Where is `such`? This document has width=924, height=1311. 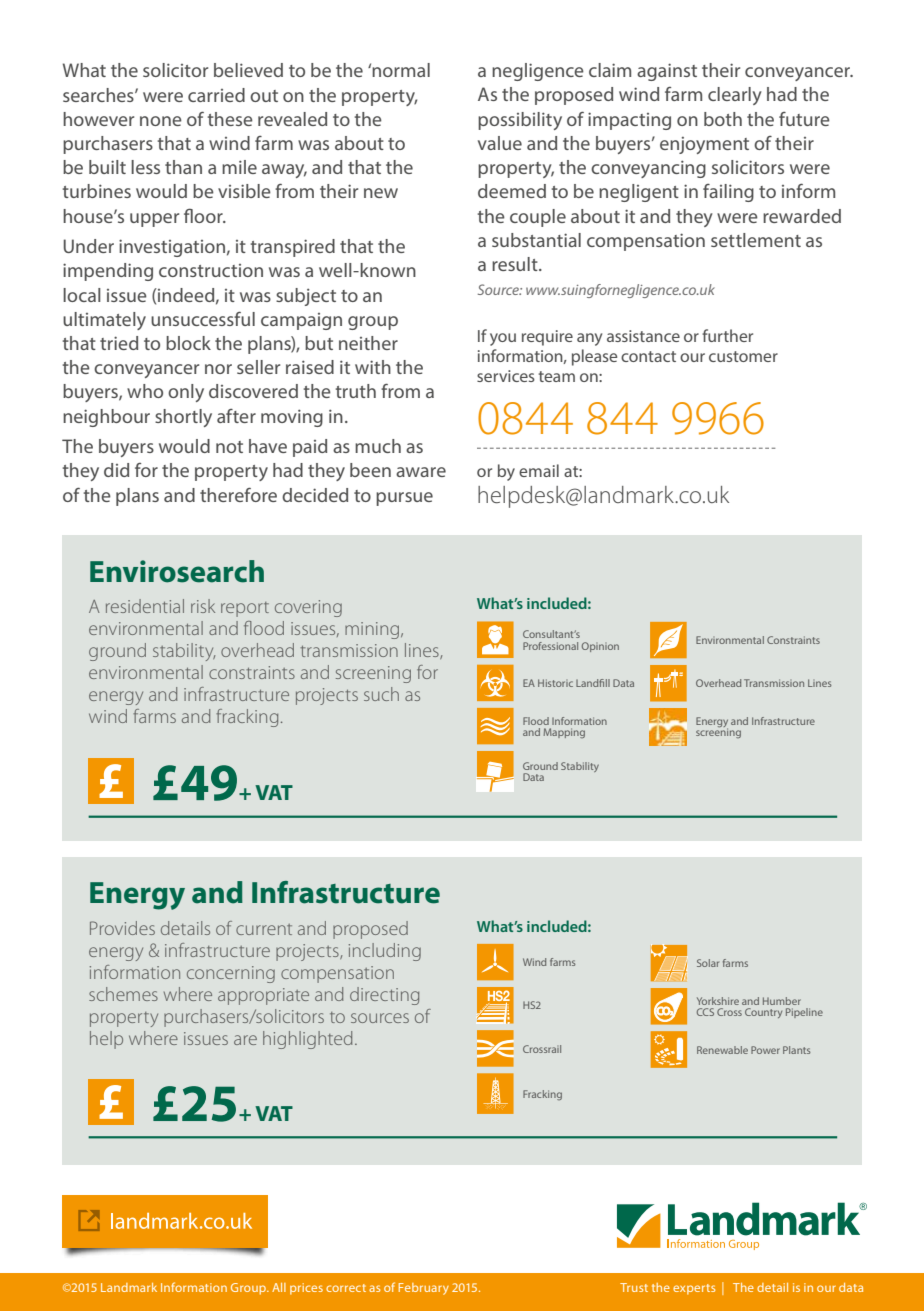
such is located at coordinates (381, 694).
